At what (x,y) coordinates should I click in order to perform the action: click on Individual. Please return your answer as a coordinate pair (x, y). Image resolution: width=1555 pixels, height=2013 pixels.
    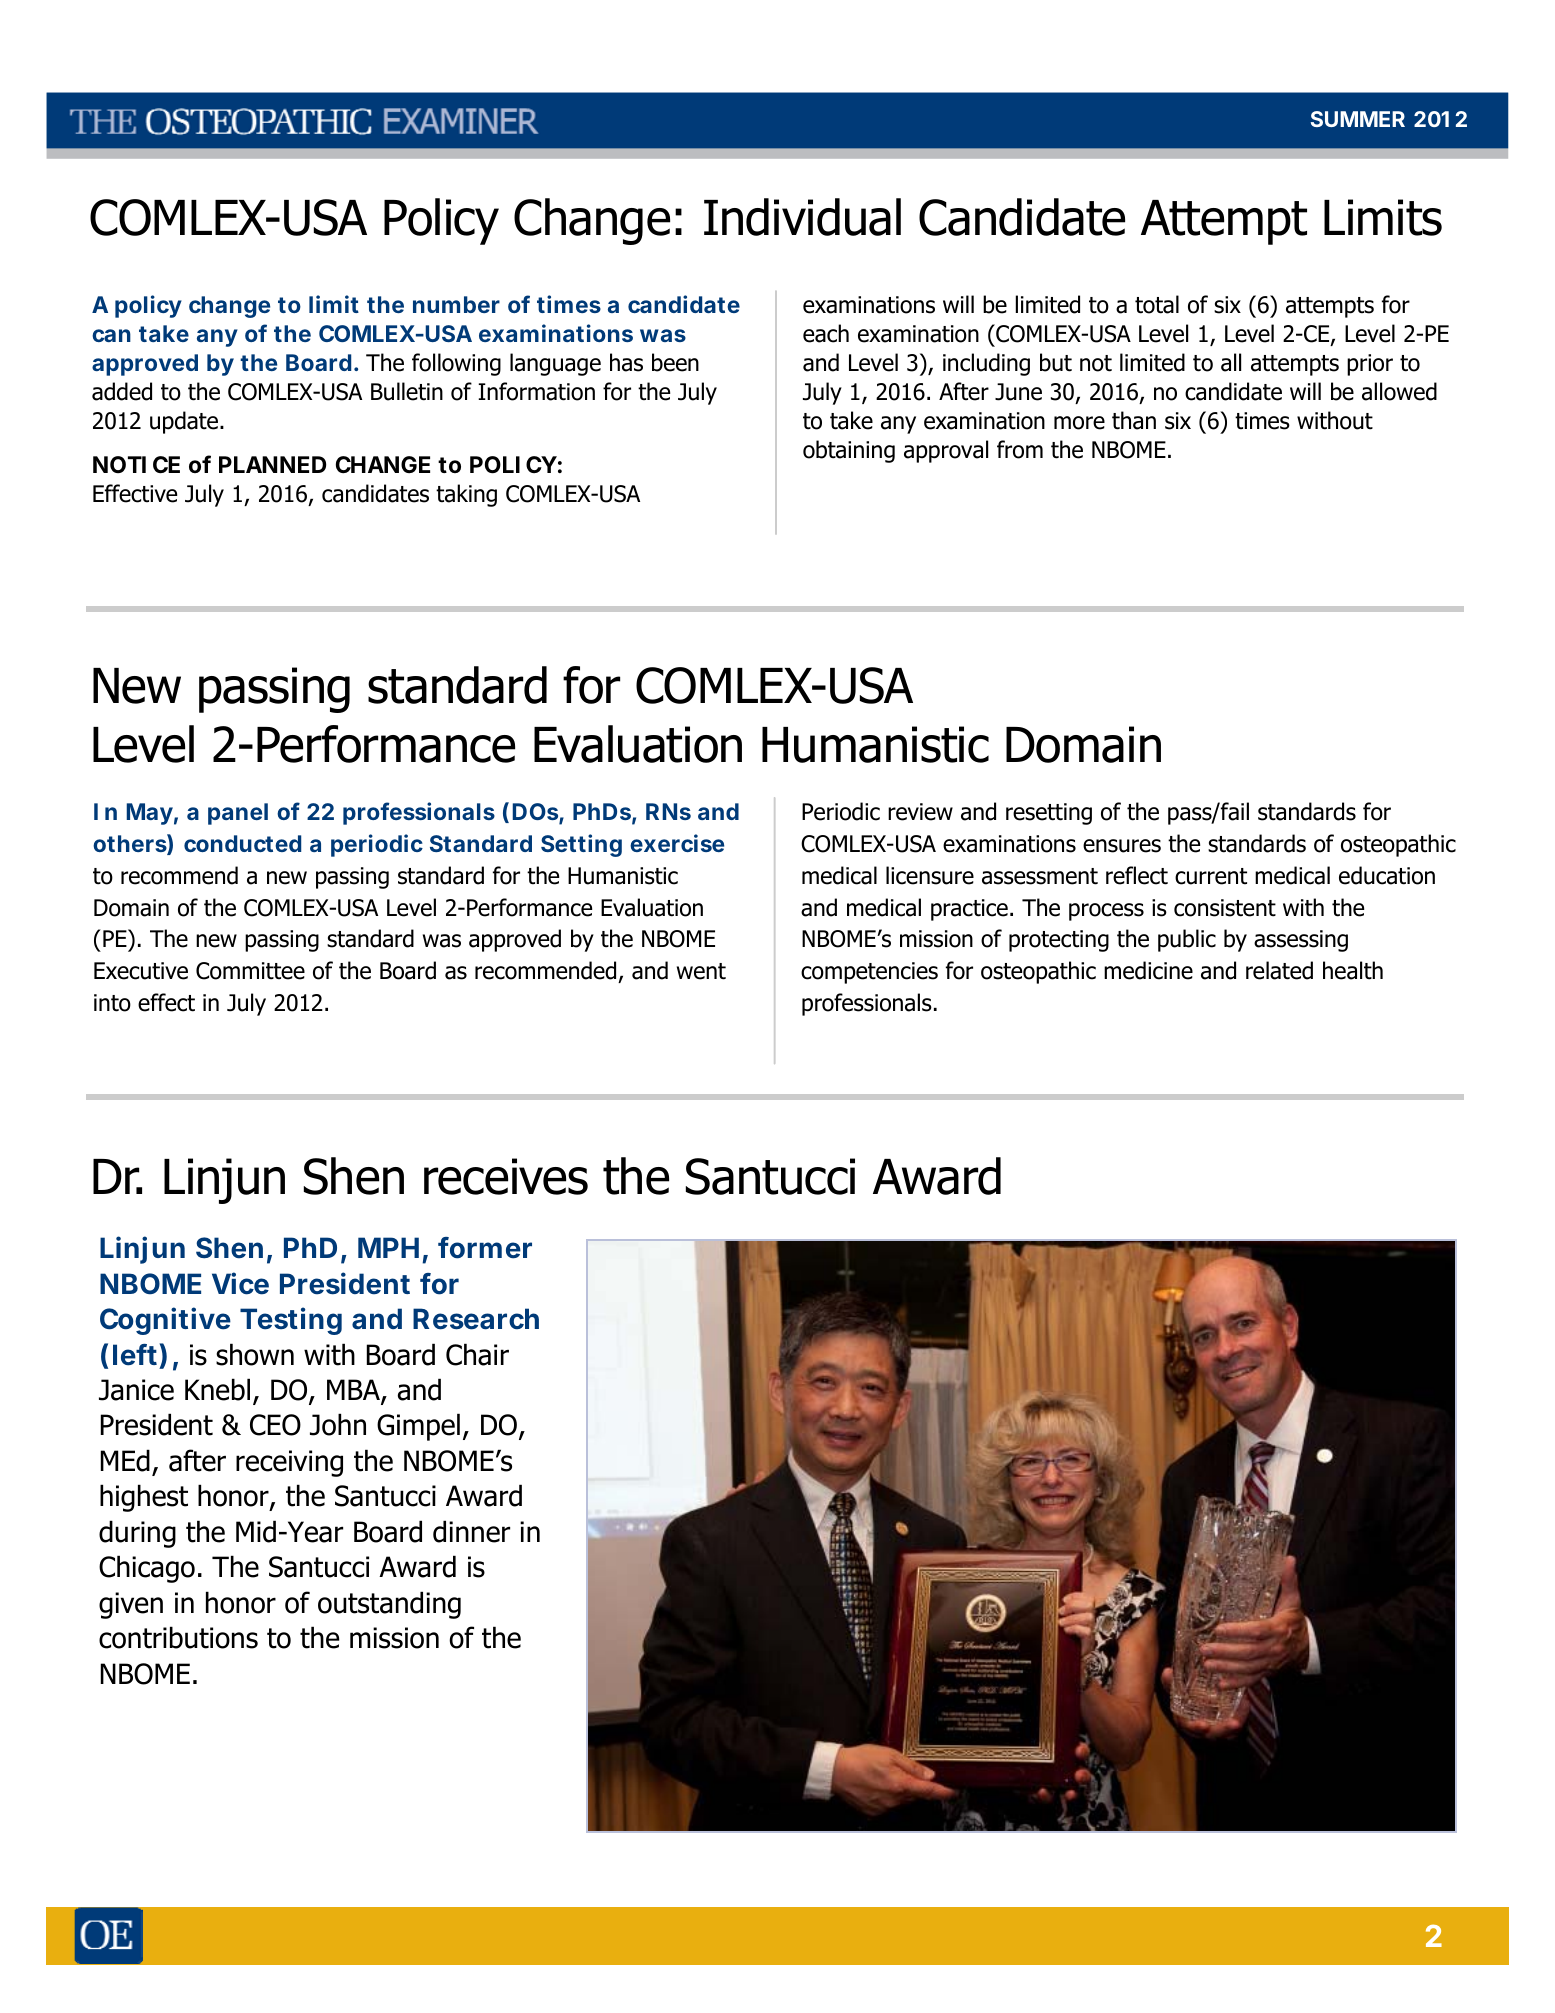
    Looking at the image, I should click on (802, 217).
